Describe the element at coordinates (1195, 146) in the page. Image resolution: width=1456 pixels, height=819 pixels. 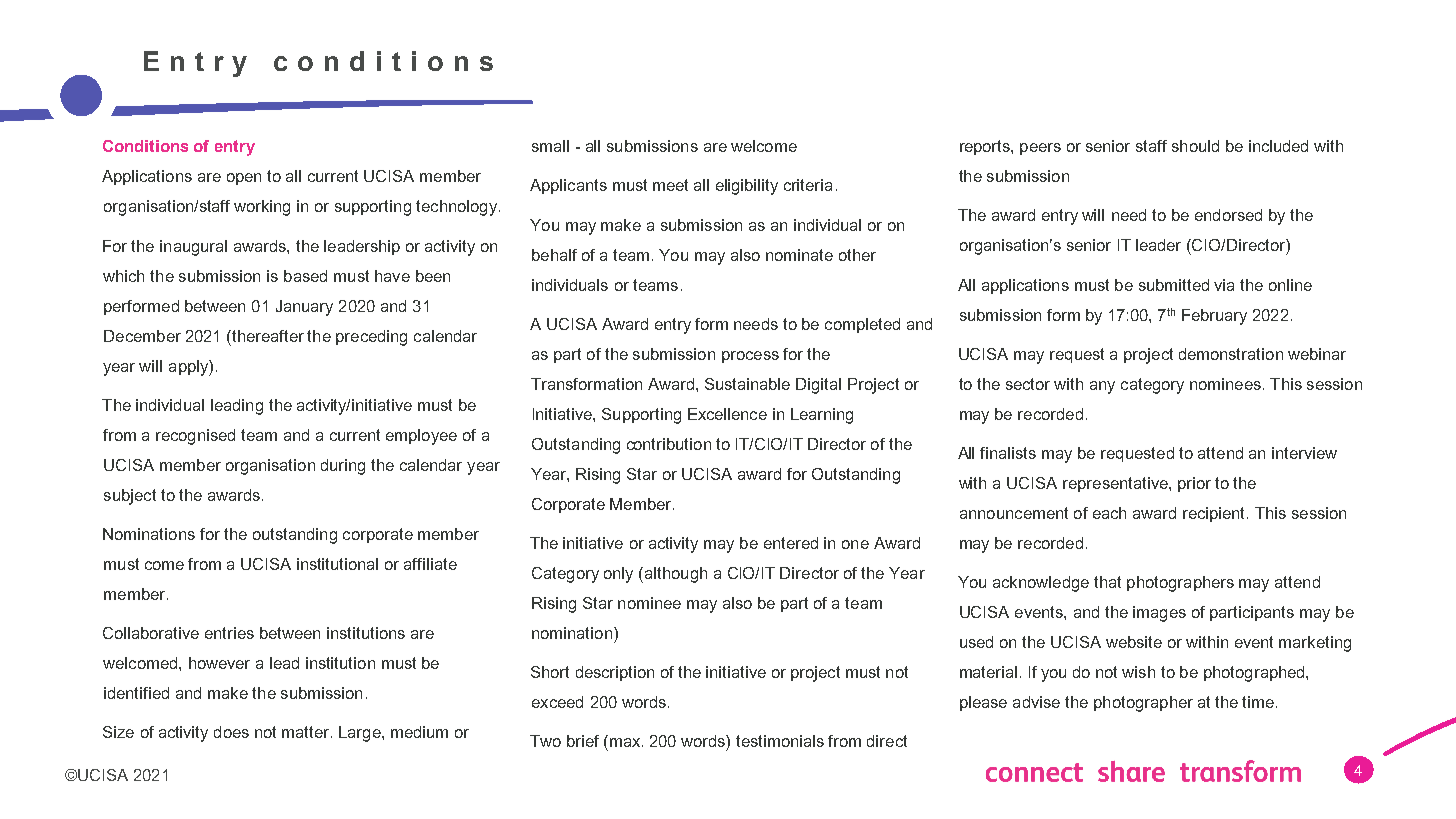
I see `should` at that location.
